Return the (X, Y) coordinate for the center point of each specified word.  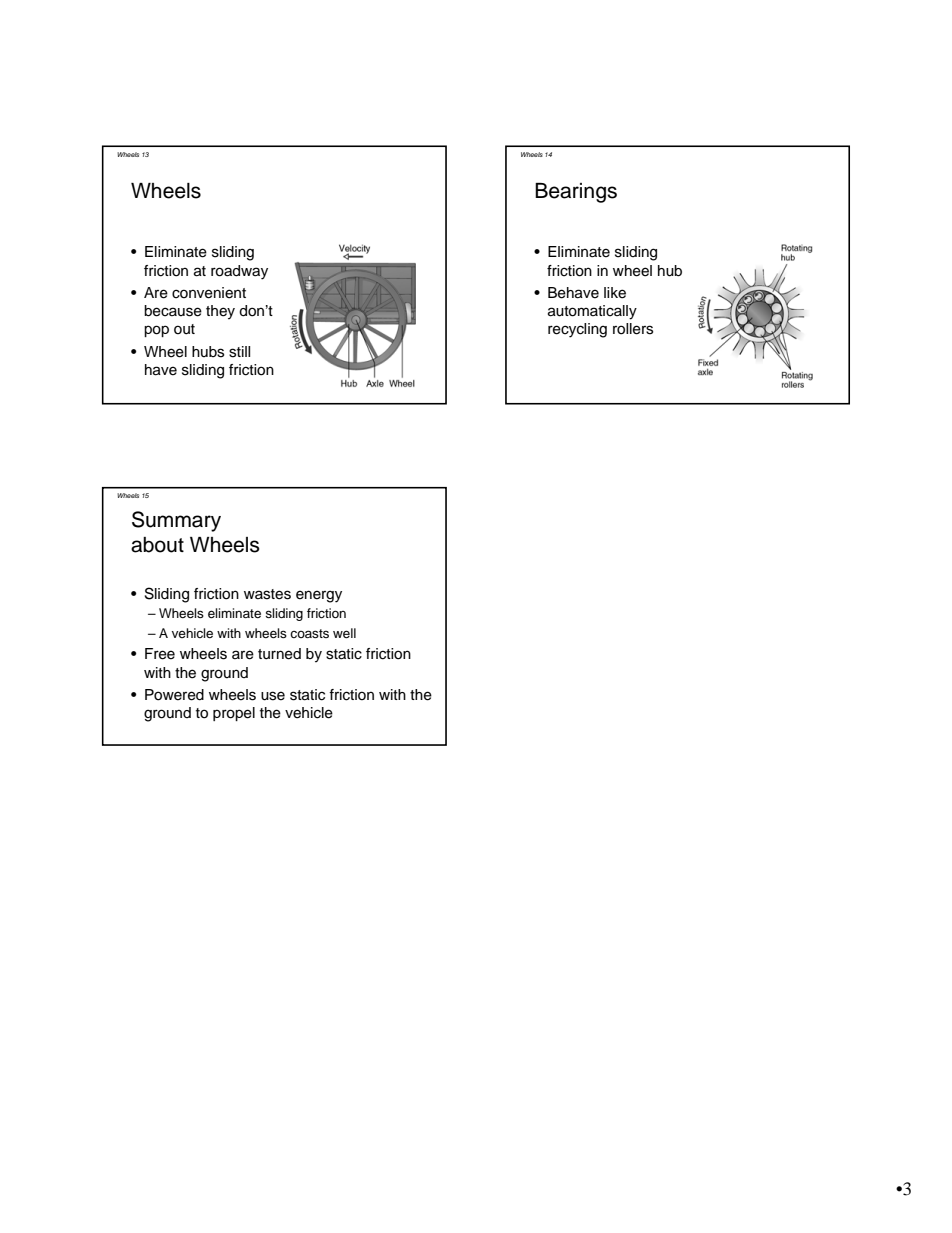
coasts (309, 633)
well (344, 633)
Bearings (576, 193)
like (615, 293)
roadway (239, 272)
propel (234, 714)
